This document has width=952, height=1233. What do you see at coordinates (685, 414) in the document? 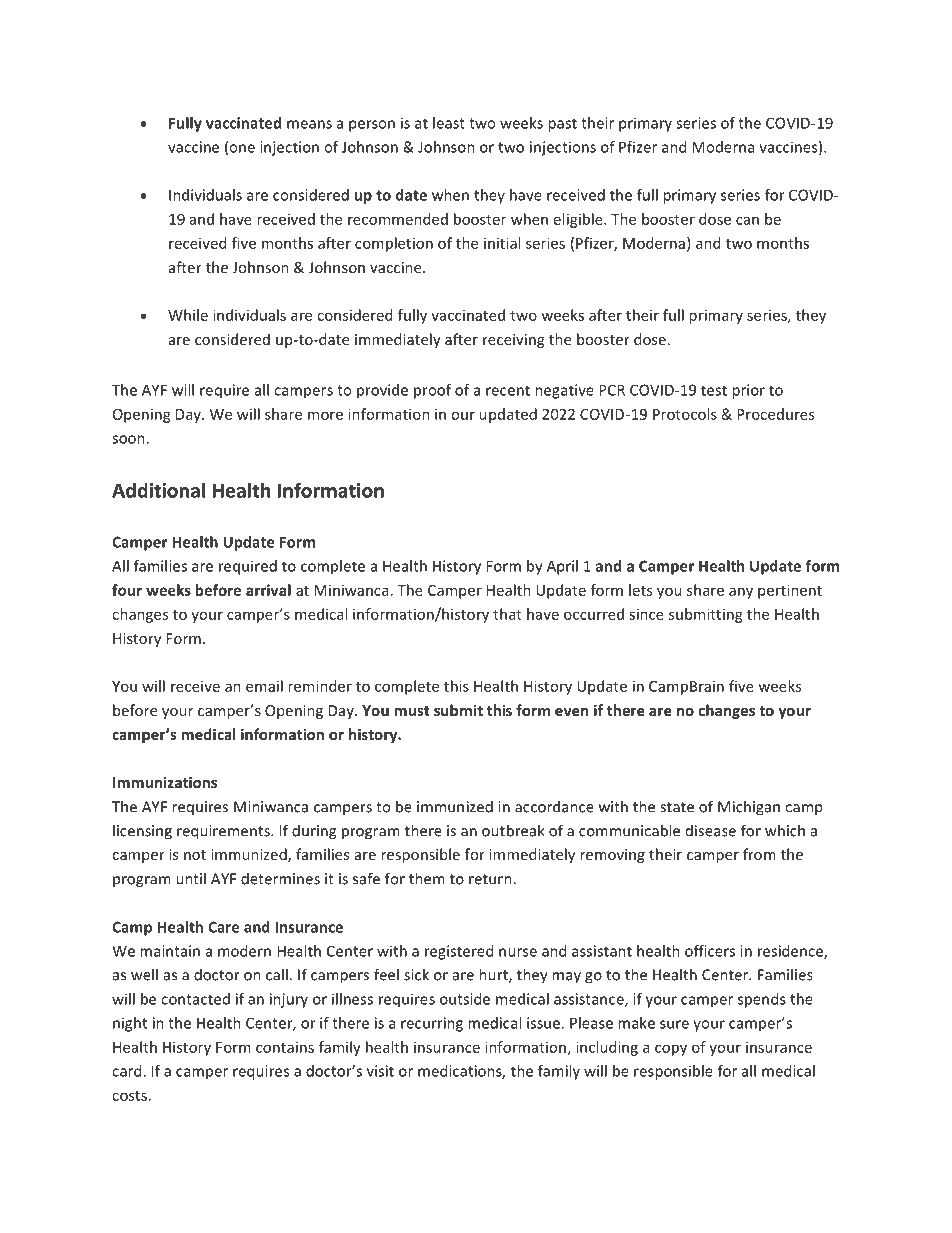
I see `Protocols` at bounding box center [685, 414].
